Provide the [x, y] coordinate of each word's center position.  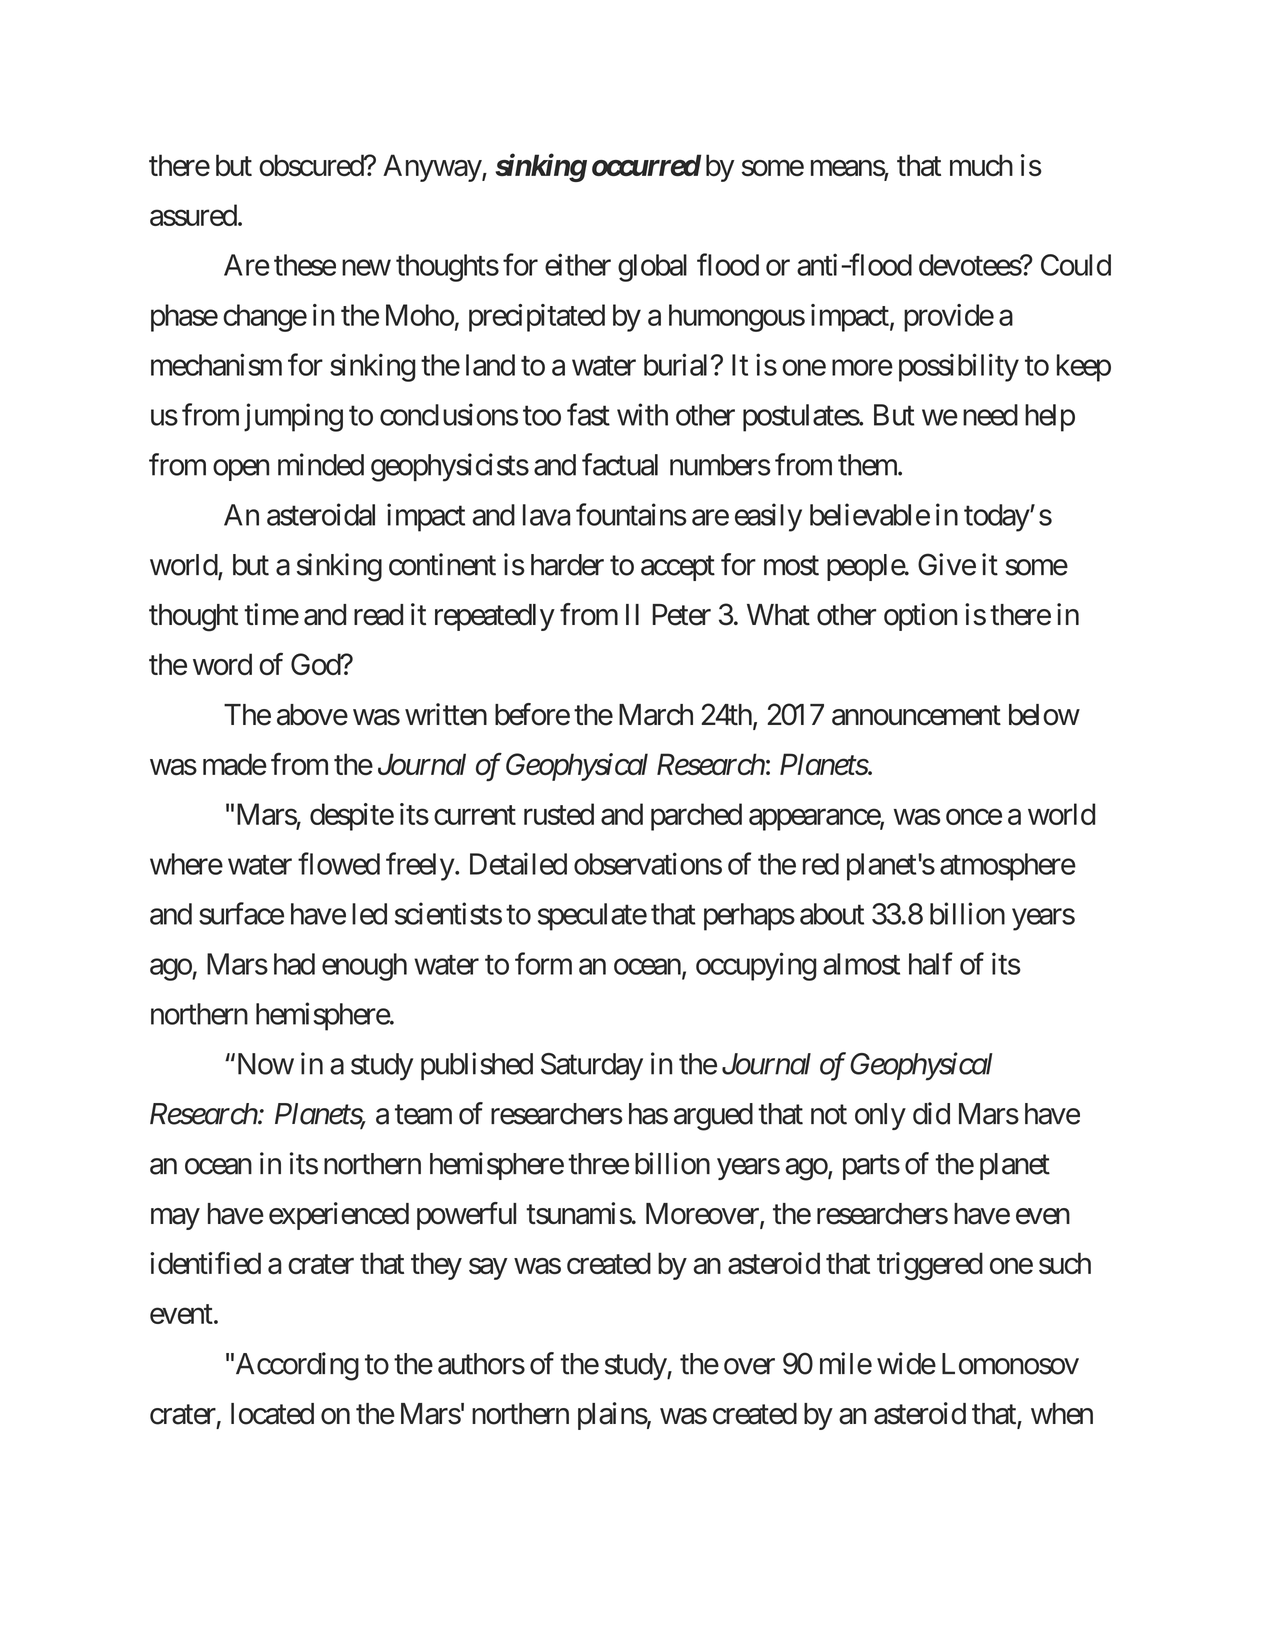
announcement [916, 716]
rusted [559, 814]
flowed [339, 863]
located [272, 1414]
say [488, 1269]
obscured [312, 165]
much [981, 165]
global [652, 268]
